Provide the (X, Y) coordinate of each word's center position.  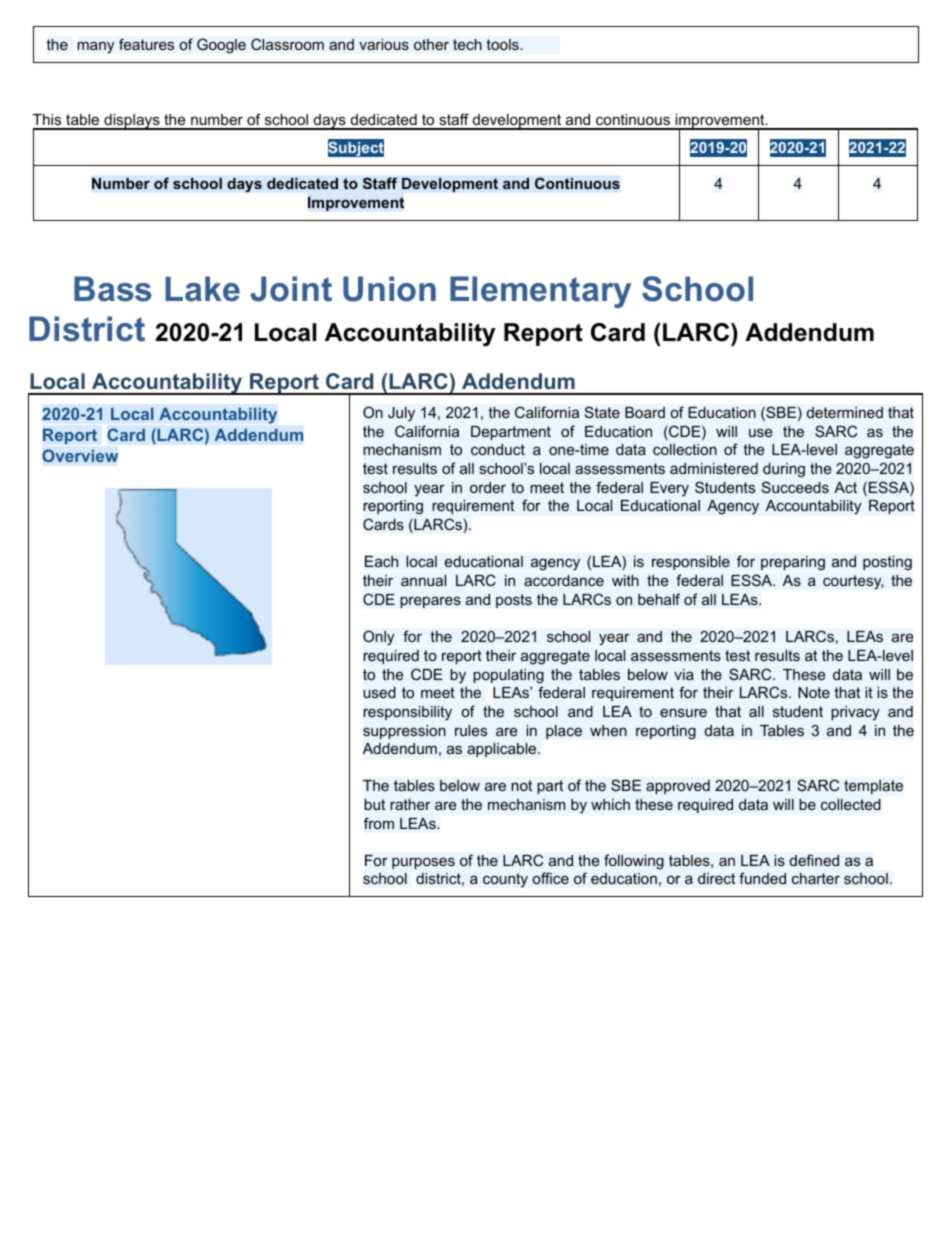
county (505, 880)
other (431, 44)
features (146, 44)
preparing (793, 563)
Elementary (540, 292)
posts (514, 601)
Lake (202, 289)
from (379, 823)
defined (814, 860)
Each (381, 562)
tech (467, 44)
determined (845, 412)
